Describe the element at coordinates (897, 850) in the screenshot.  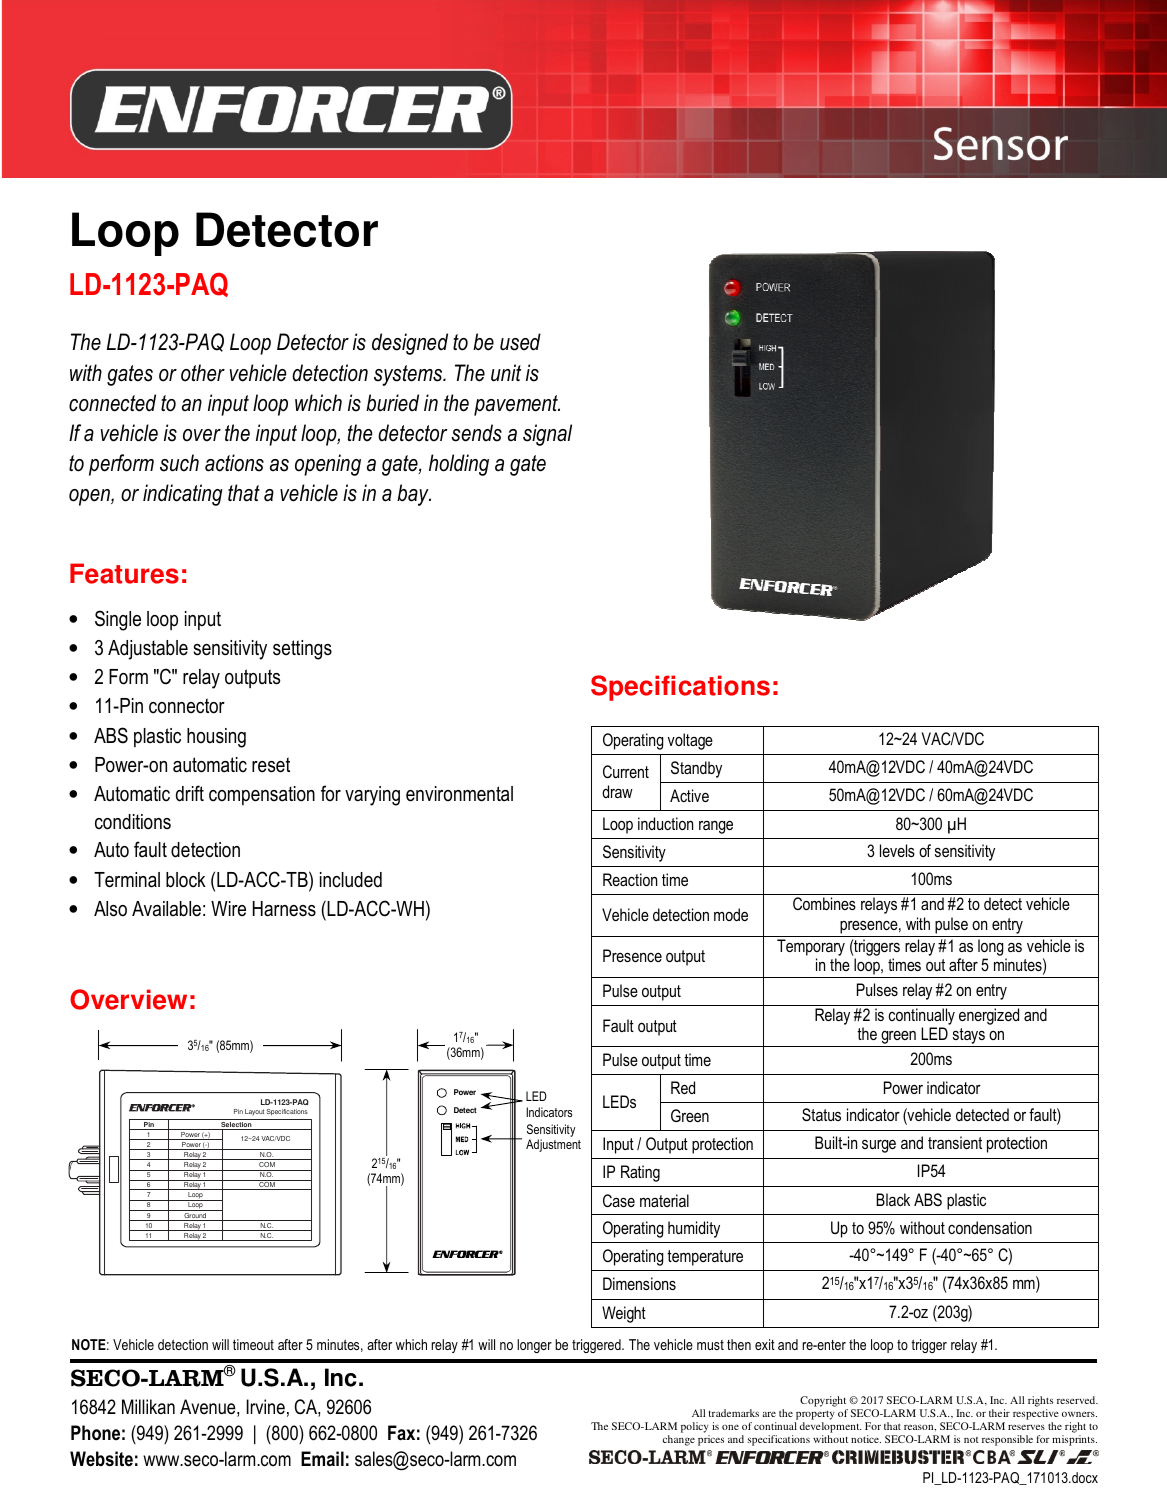
I see `levels` at that location.
